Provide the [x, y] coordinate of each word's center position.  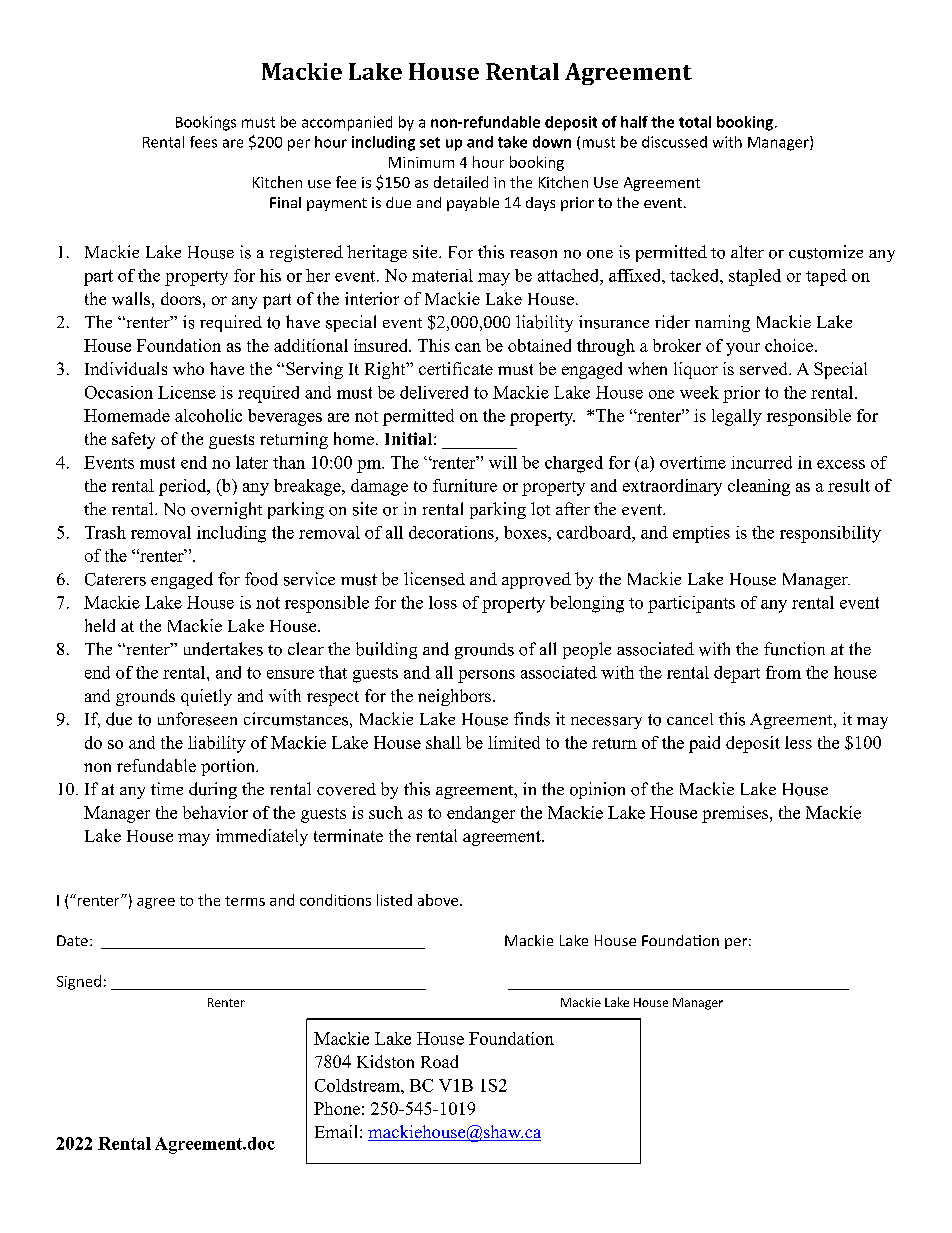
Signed [79, 982]
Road [439, 1061]
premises [736, 814]
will [503, 462]
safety [133, 440]
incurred [761, 462]
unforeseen [197, 719]
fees [203, 142]
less [798, 742]
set [430, 142]
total [695, 122]
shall [443, 742]
